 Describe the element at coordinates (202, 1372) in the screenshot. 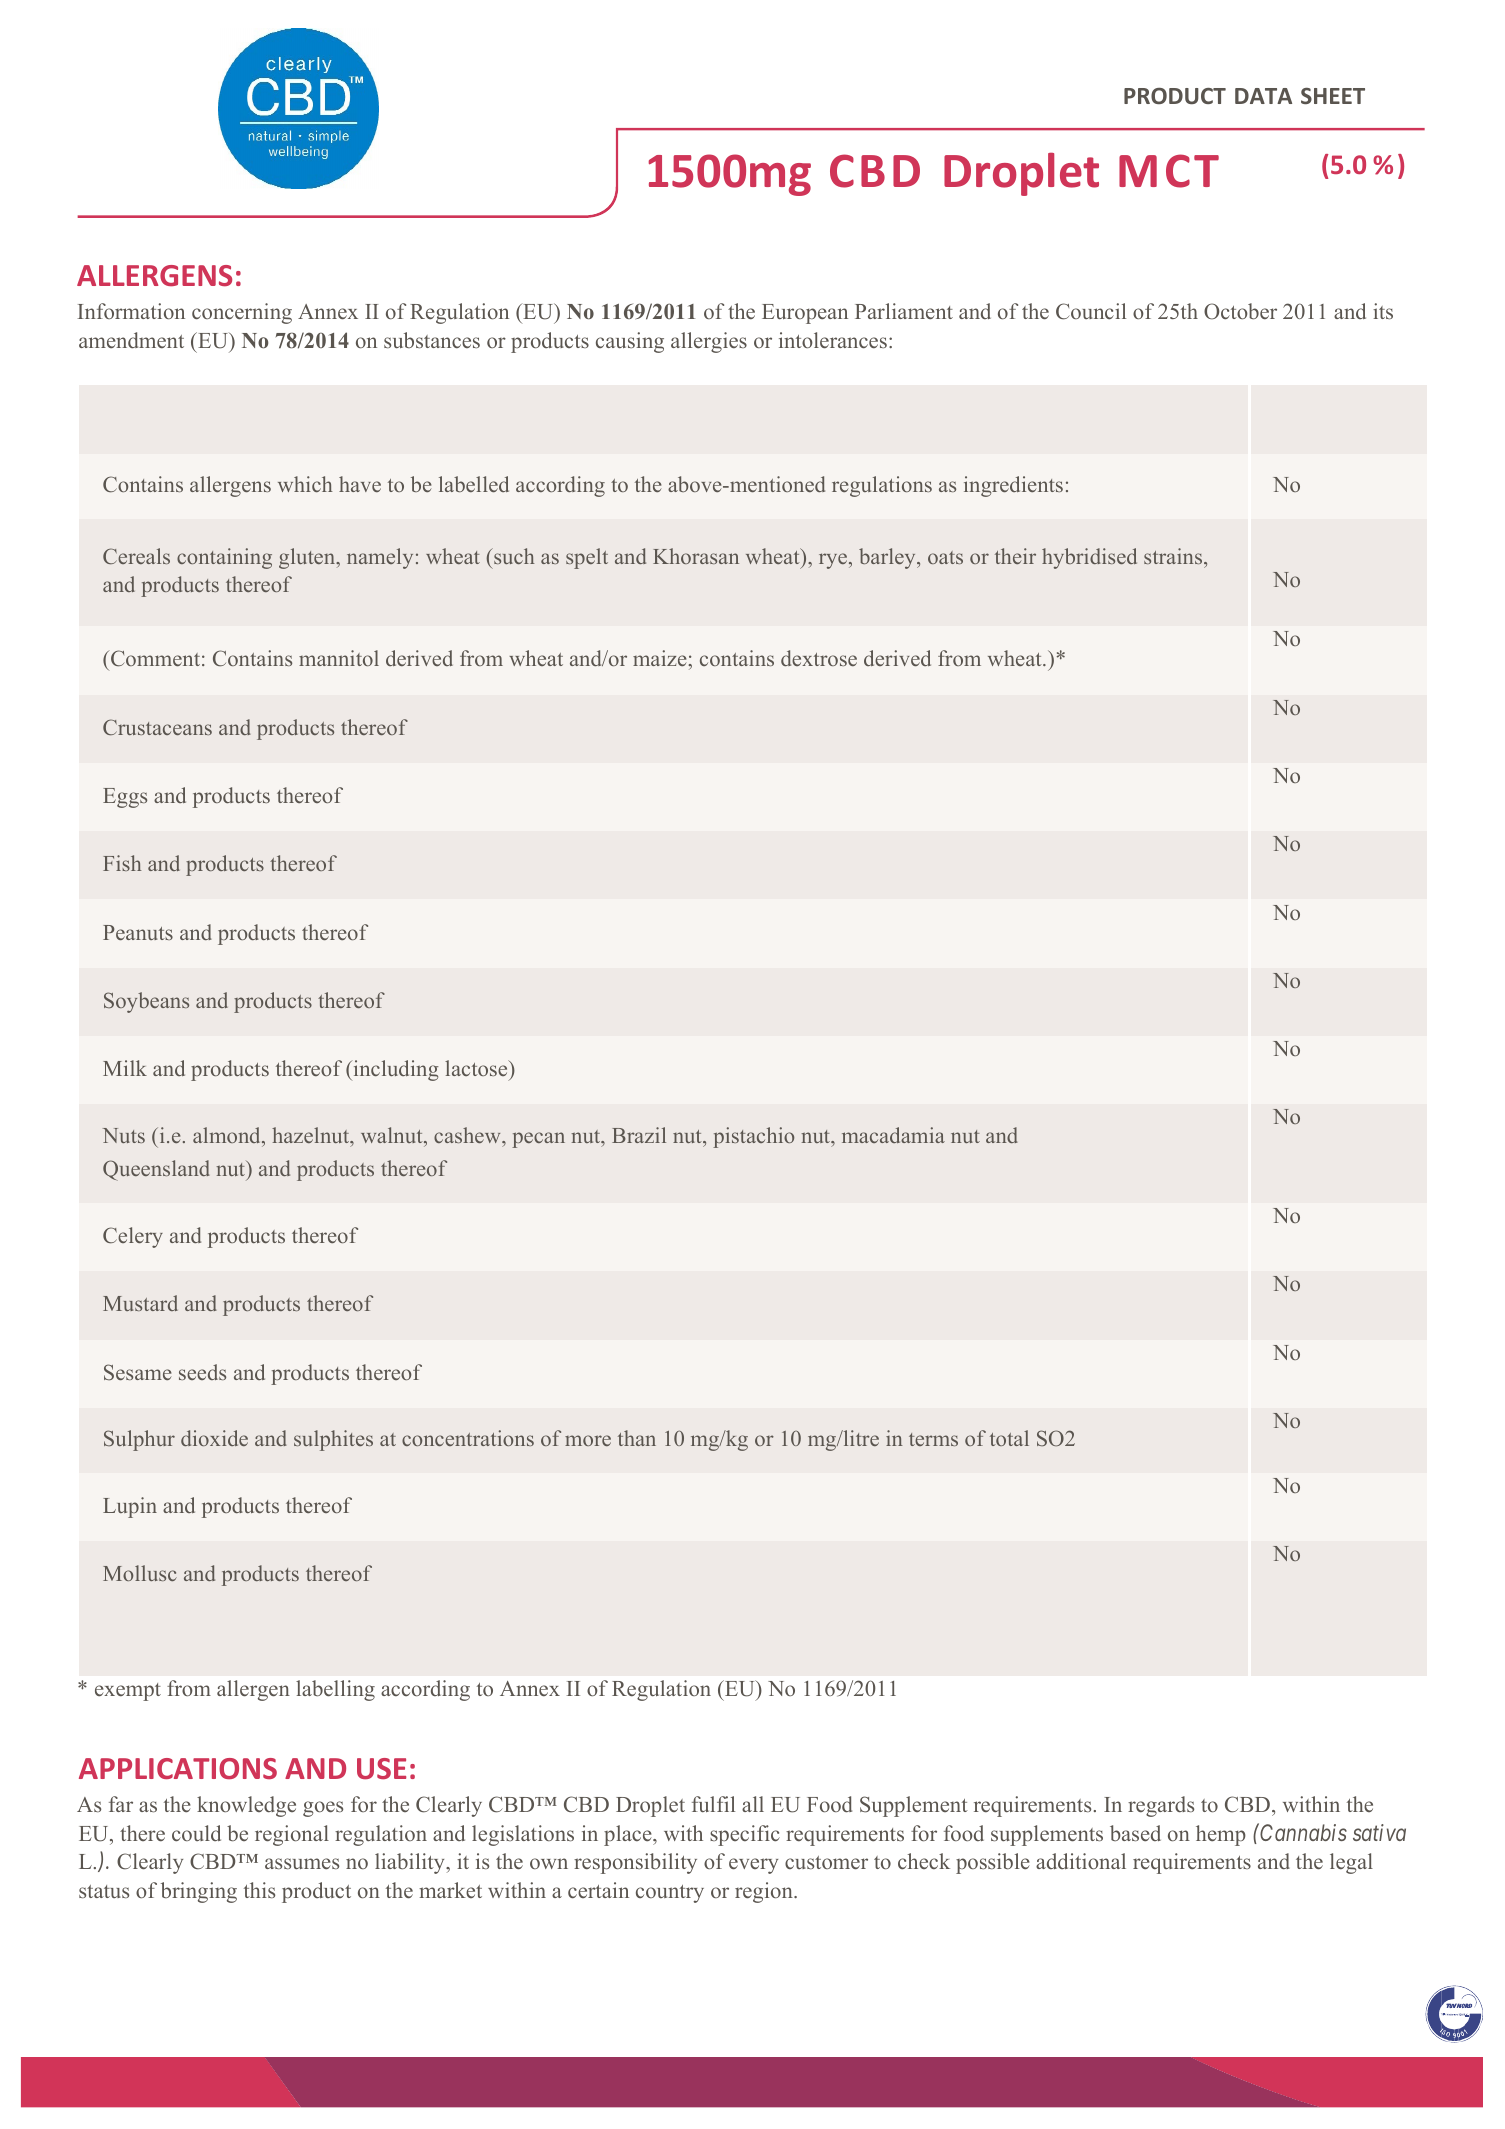

I see `seeds` at that location.
